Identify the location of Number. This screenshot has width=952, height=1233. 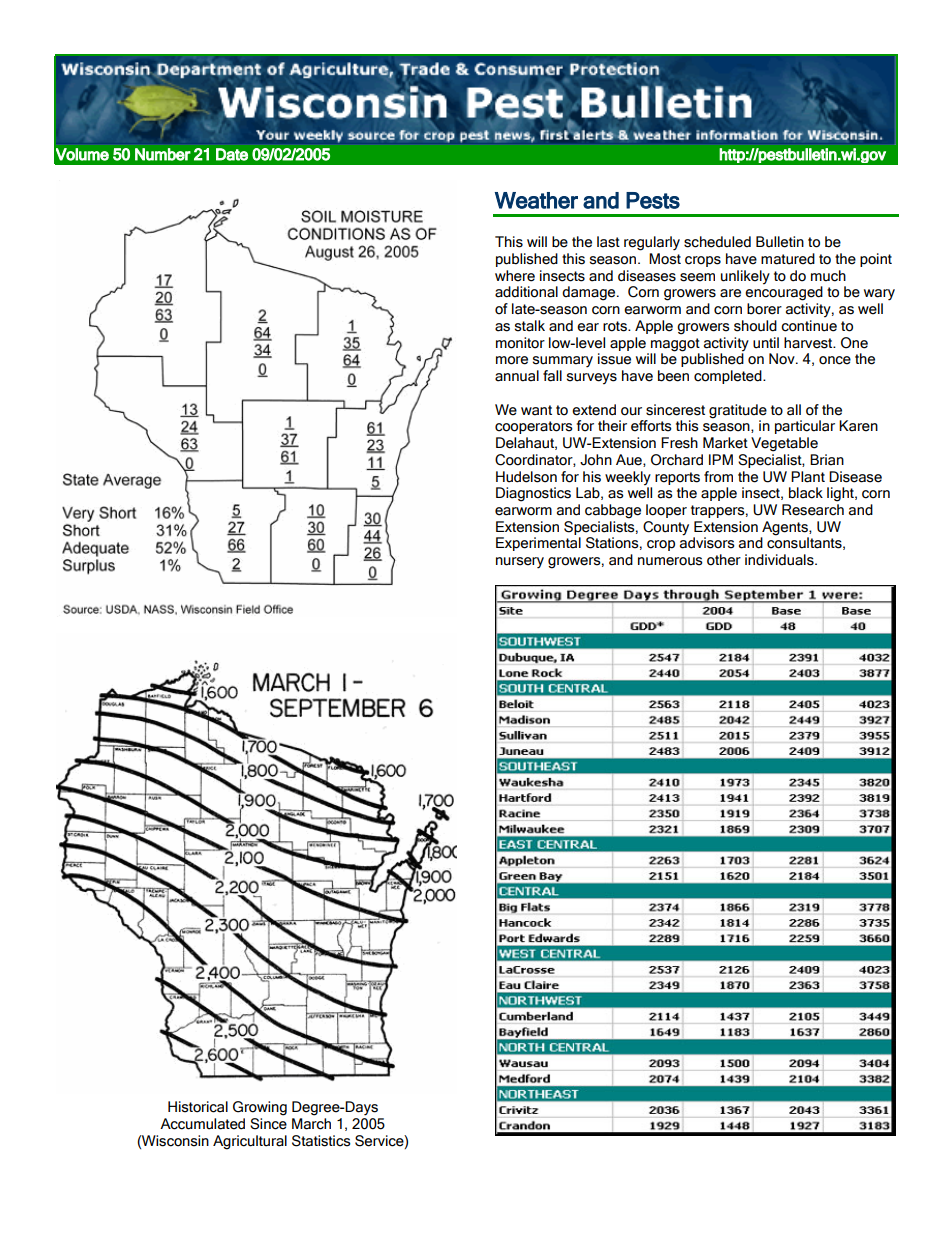
(163, 154).
